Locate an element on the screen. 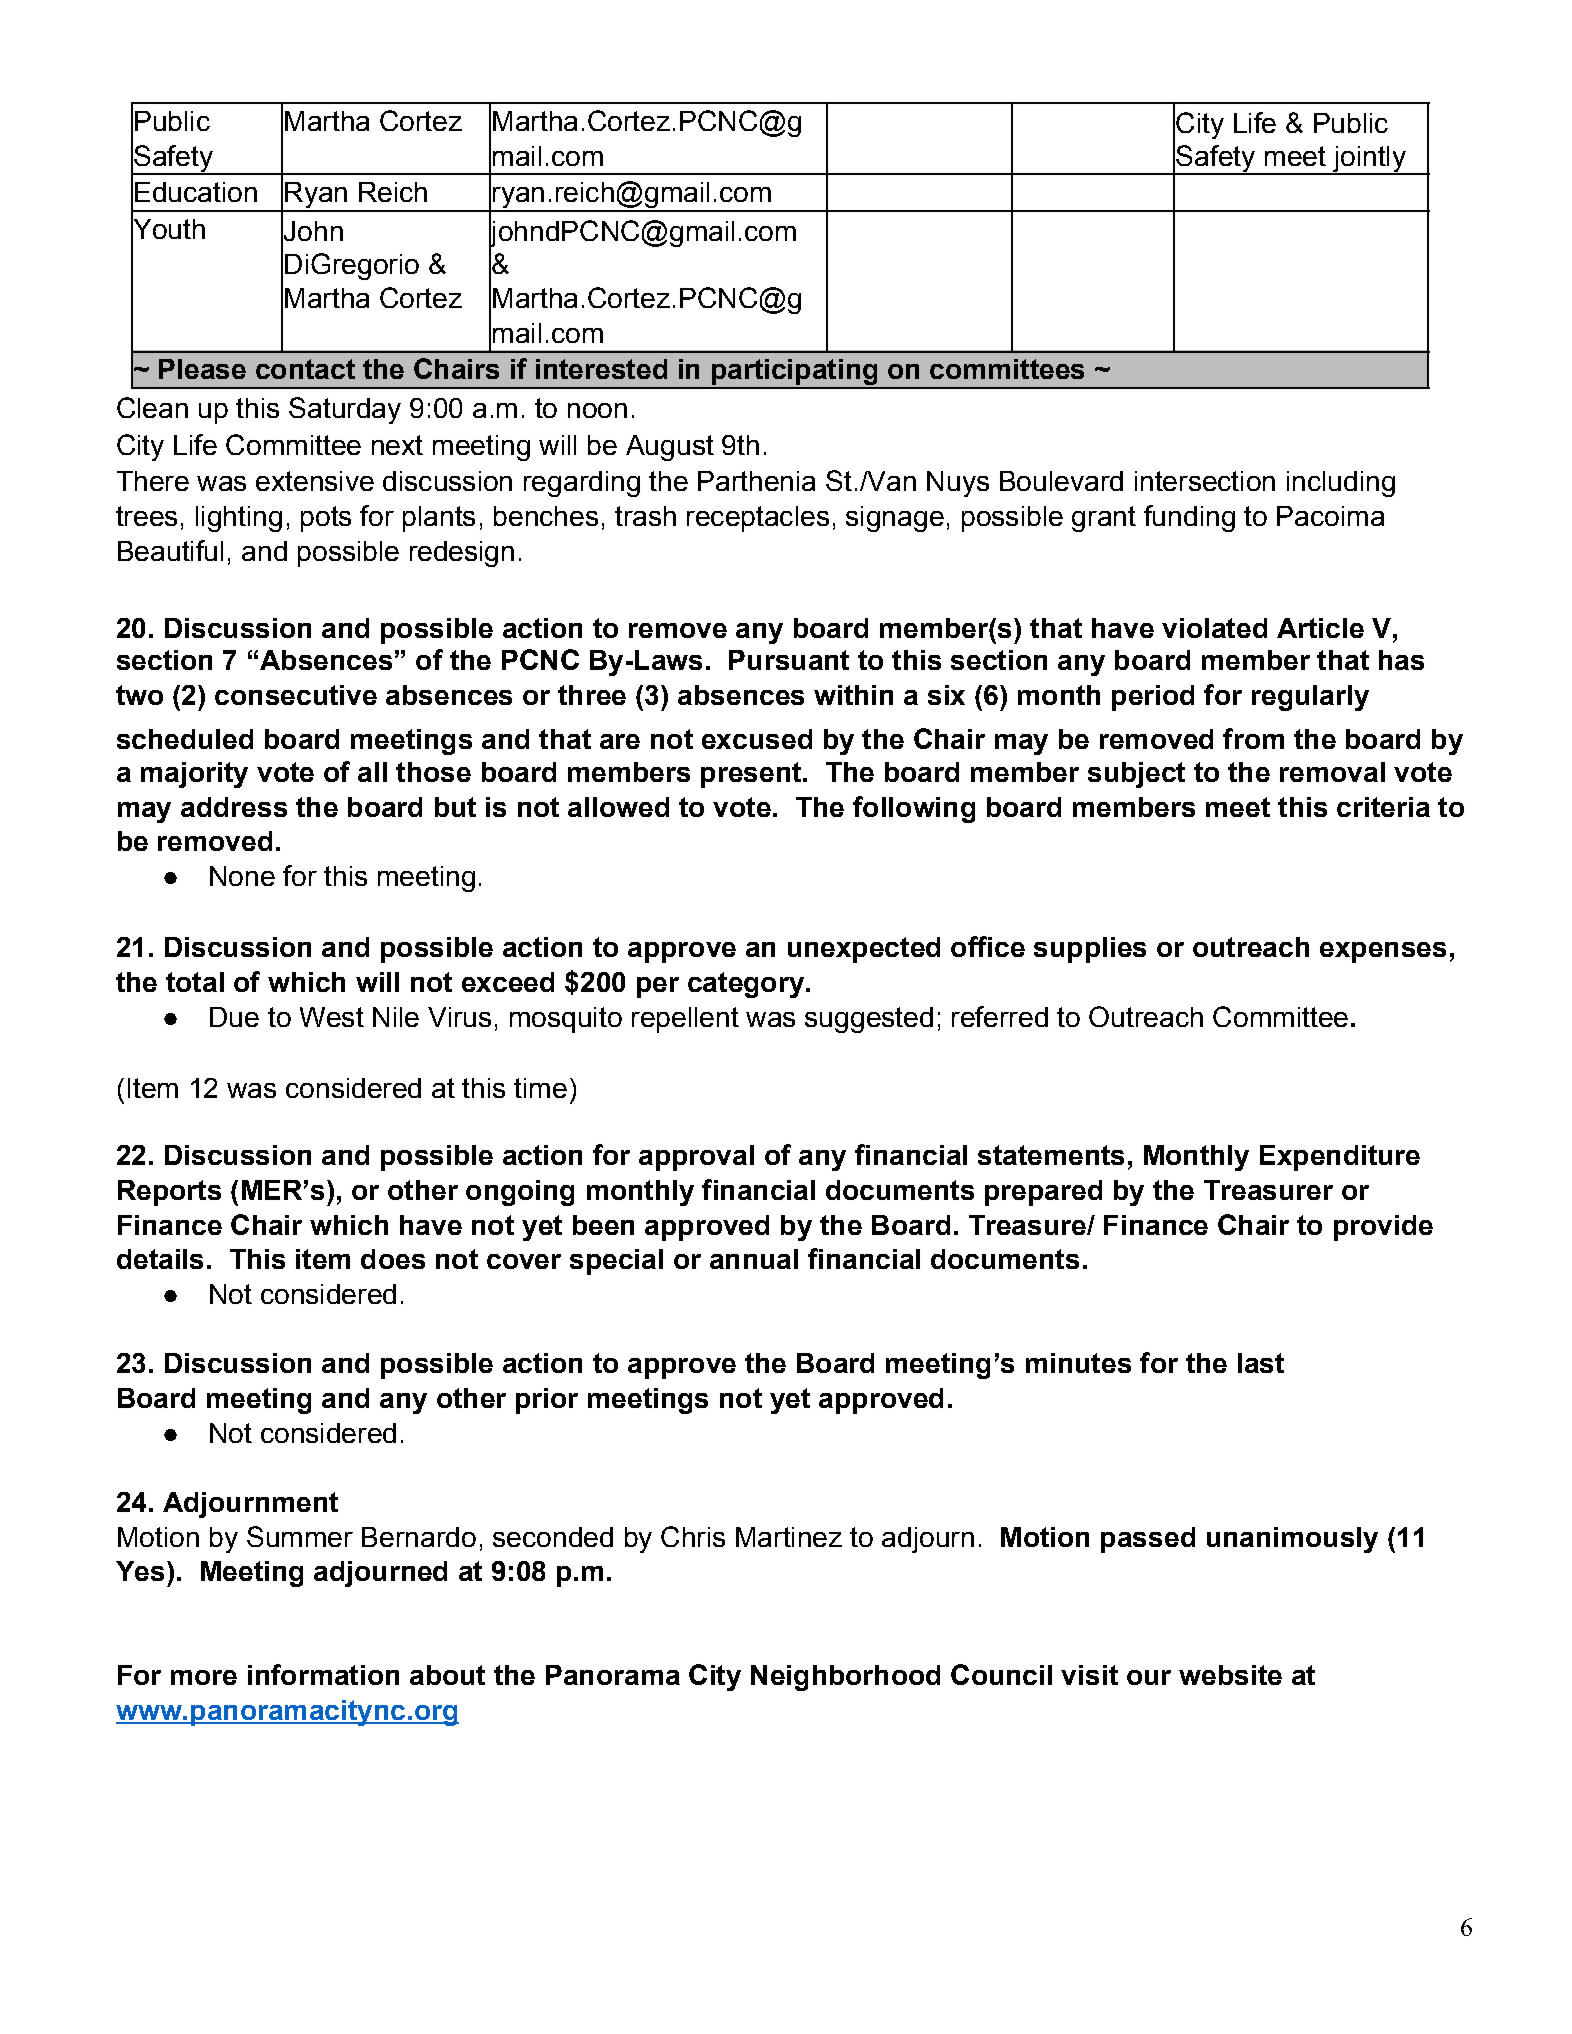  jointly is located at coordinates (1369, 160).
